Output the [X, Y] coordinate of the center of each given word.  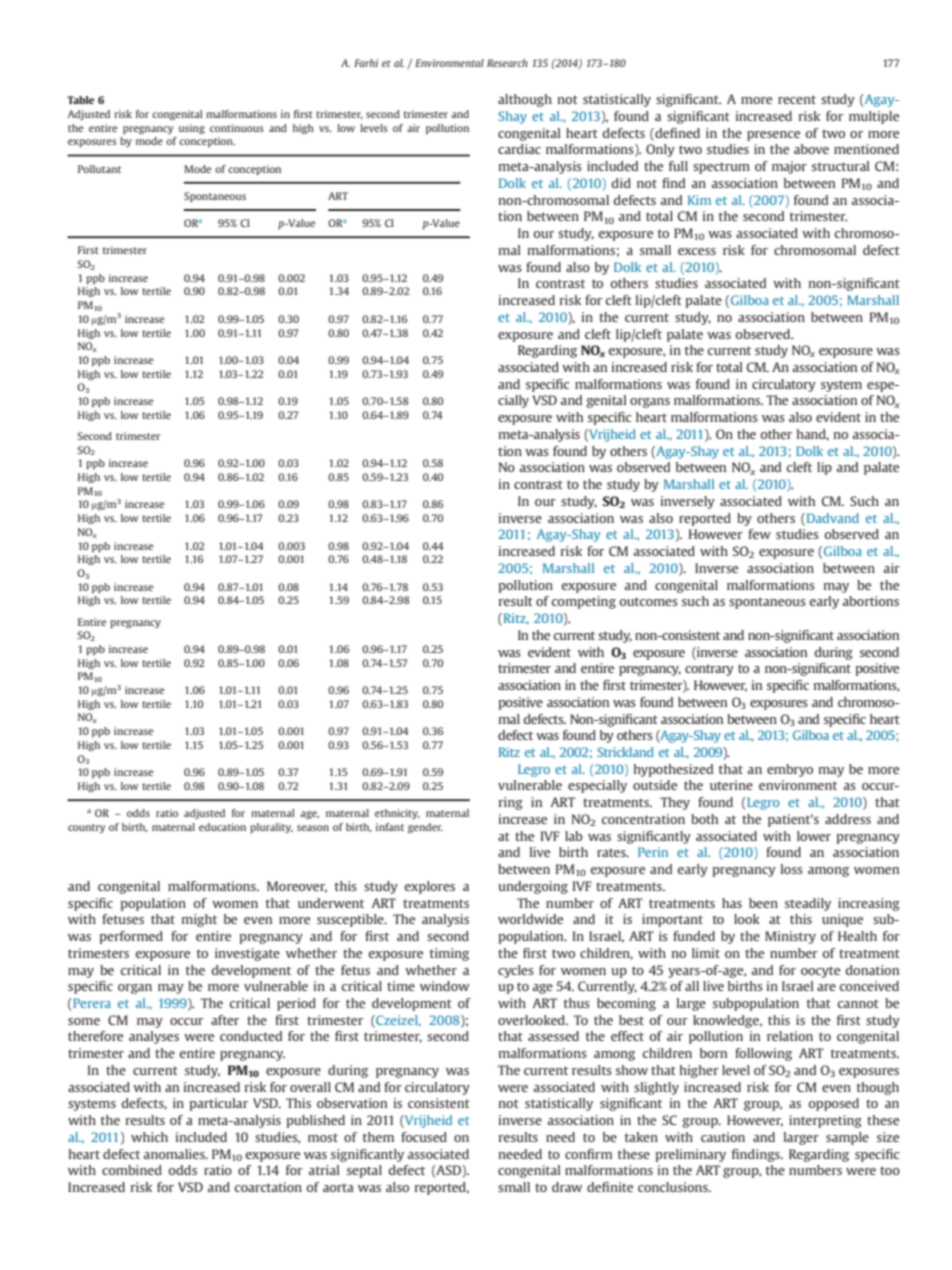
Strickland [625, 752]
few [759, 534]
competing [584, 602]
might [199, 920]
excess [697, 251]
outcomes [649, 601]
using [192, 129]
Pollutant [99, 169]
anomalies [175, 1154]
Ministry [790, 937]
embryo [790, 770]
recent [797, 99]
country [86, 828]
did [621, 183]
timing [449, 954]
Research [507, 63]
